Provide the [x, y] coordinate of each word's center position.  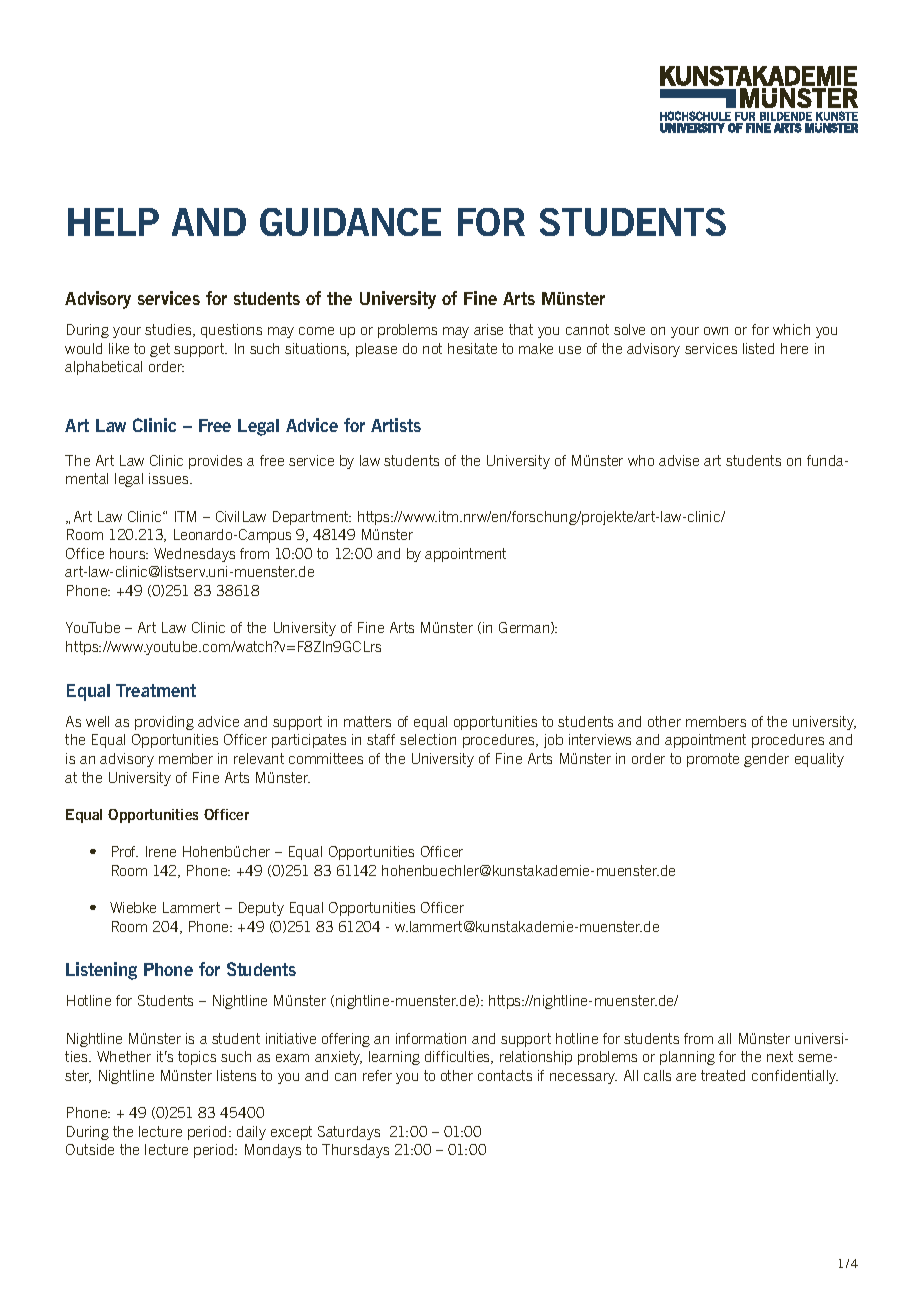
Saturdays [349, 1133]
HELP [113, 222]
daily [251, 1133]
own [716, 331]
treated [723, 1075]
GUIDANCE [350, 222]
